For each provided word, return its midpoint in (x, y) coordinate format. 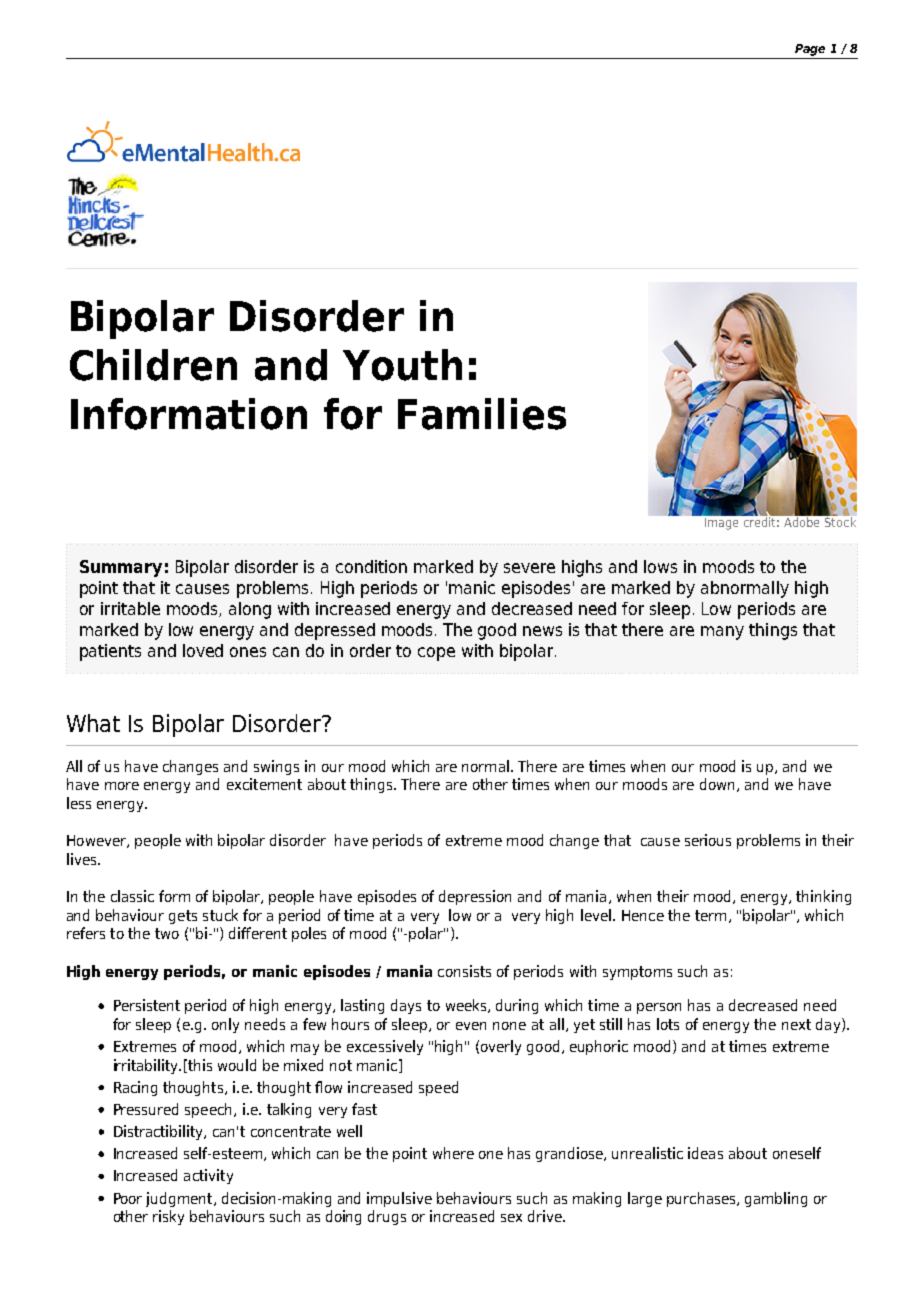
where (453, 1153)
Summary (121, 568)
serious (708, 840)
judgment (180, 1199)
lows (660, 566)
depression (475, 897)
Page (810, 50)
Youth (402, 365)
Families (482, 414)
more (122, 786)
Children (153, 365)
